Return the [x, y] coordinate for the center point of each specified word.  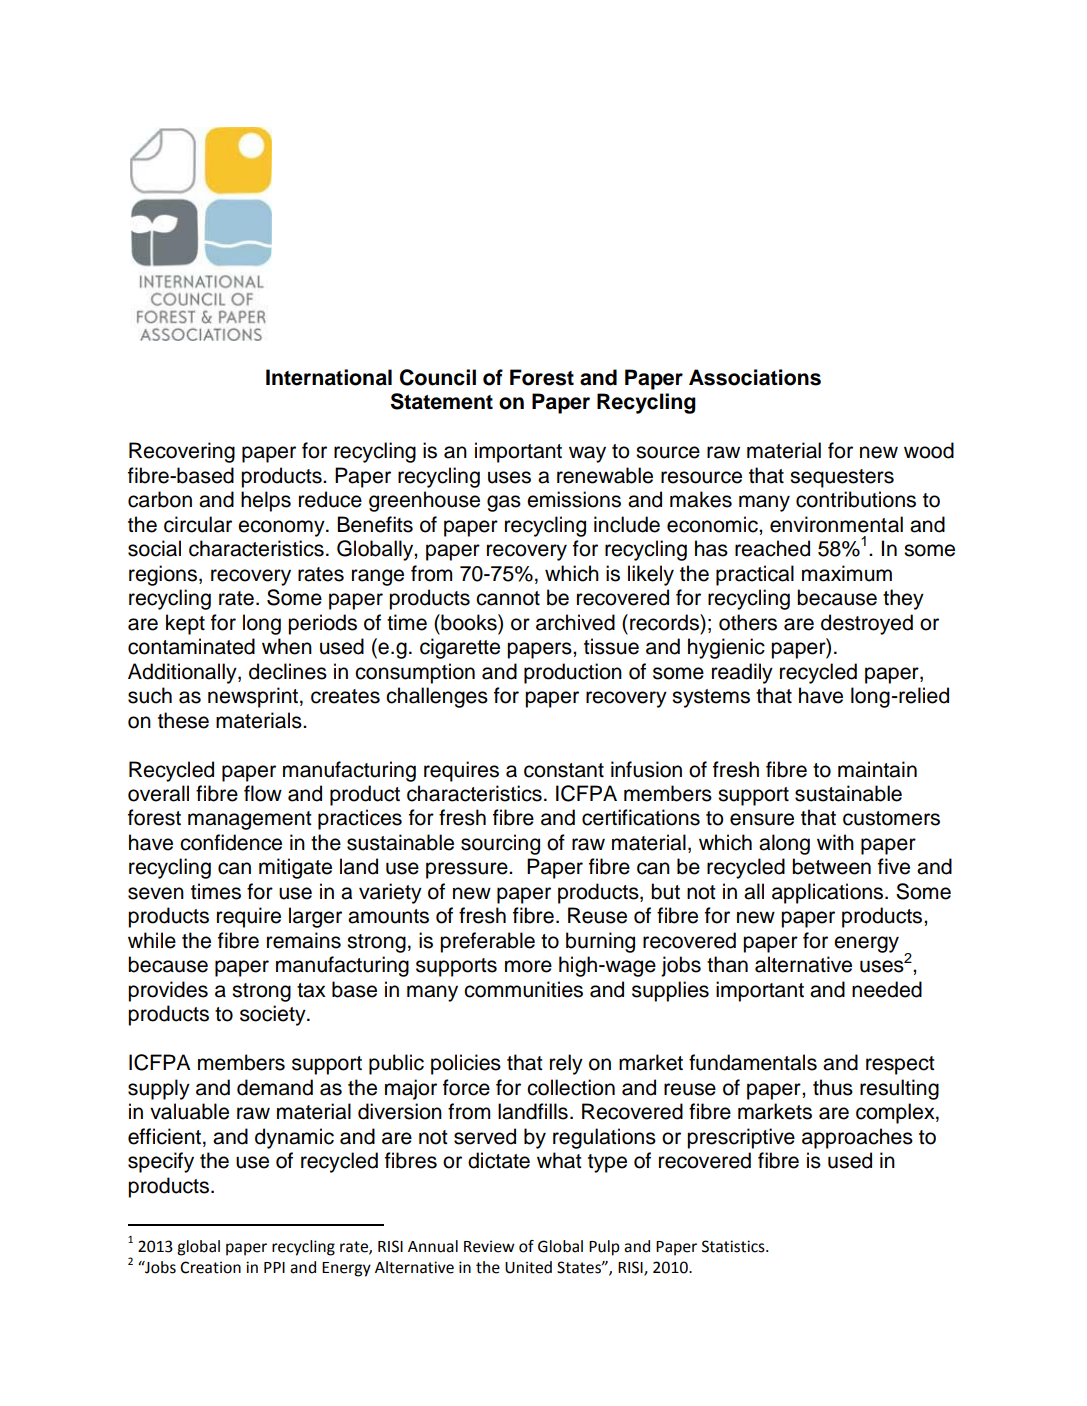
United [528, 1267]
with [835, 842]
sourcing [500, 844]
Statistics [734, 1246]
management [250, 820]
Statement [442, 401]
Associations [755, 377]
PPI [274, 1267]
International [329, 377]
